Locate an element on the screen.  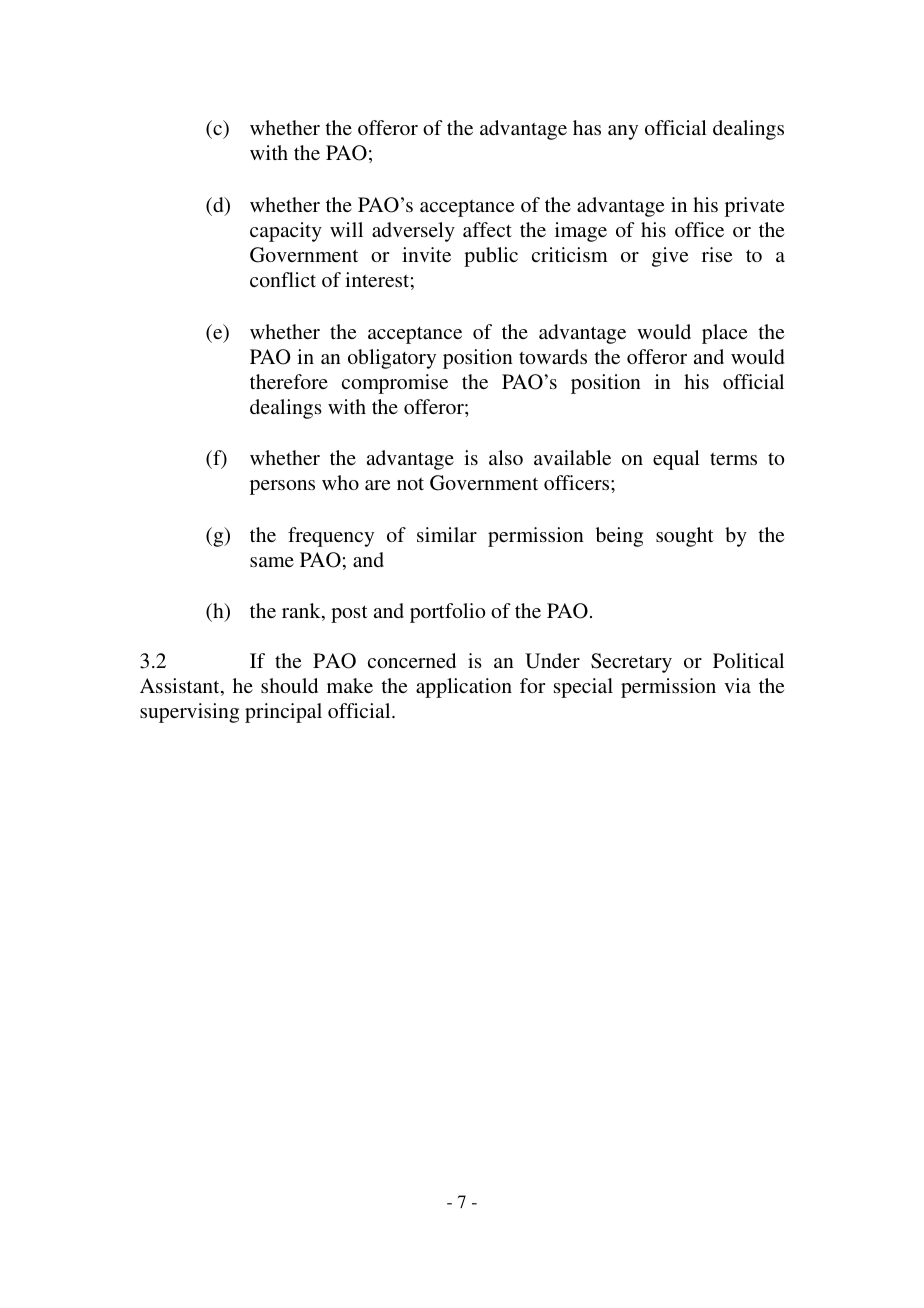
also is located at coordinates (506, 457).
